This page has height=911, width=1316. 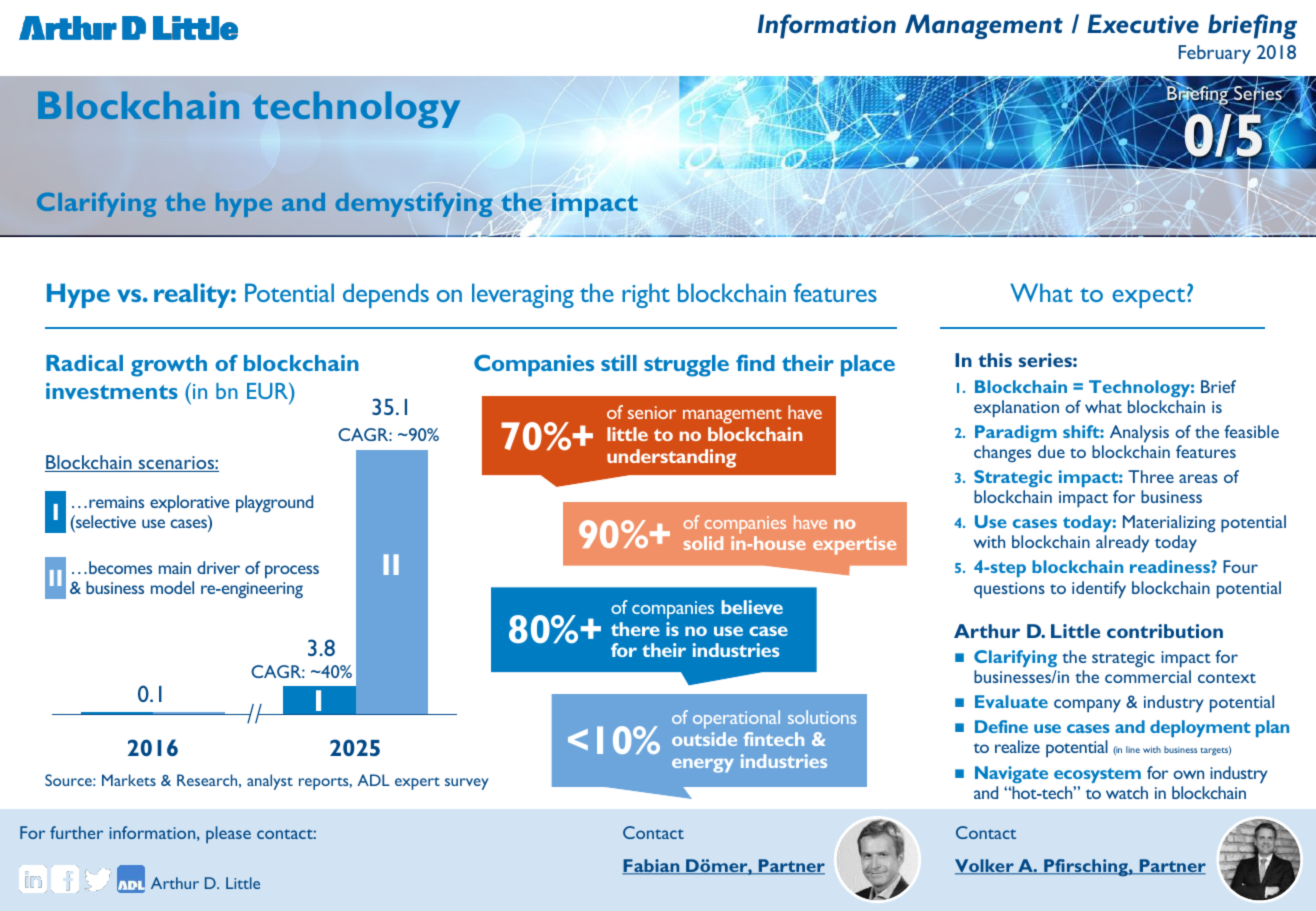 What do you see at coordinates (190, 503) in the page?
I see `explorative` at bounding box center [190, 503].
